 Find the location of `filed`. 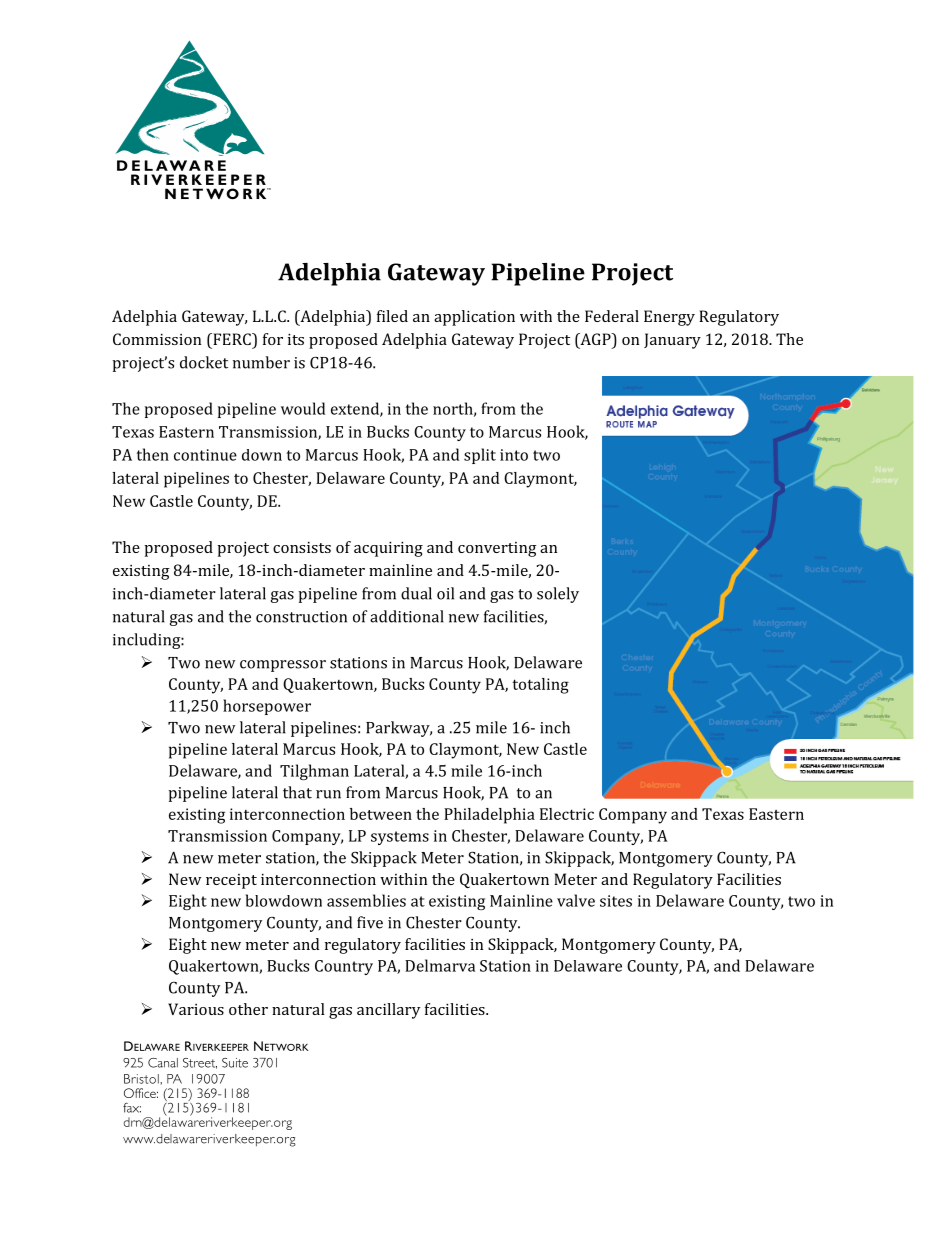

filed is located at coordinates (392, 316).
